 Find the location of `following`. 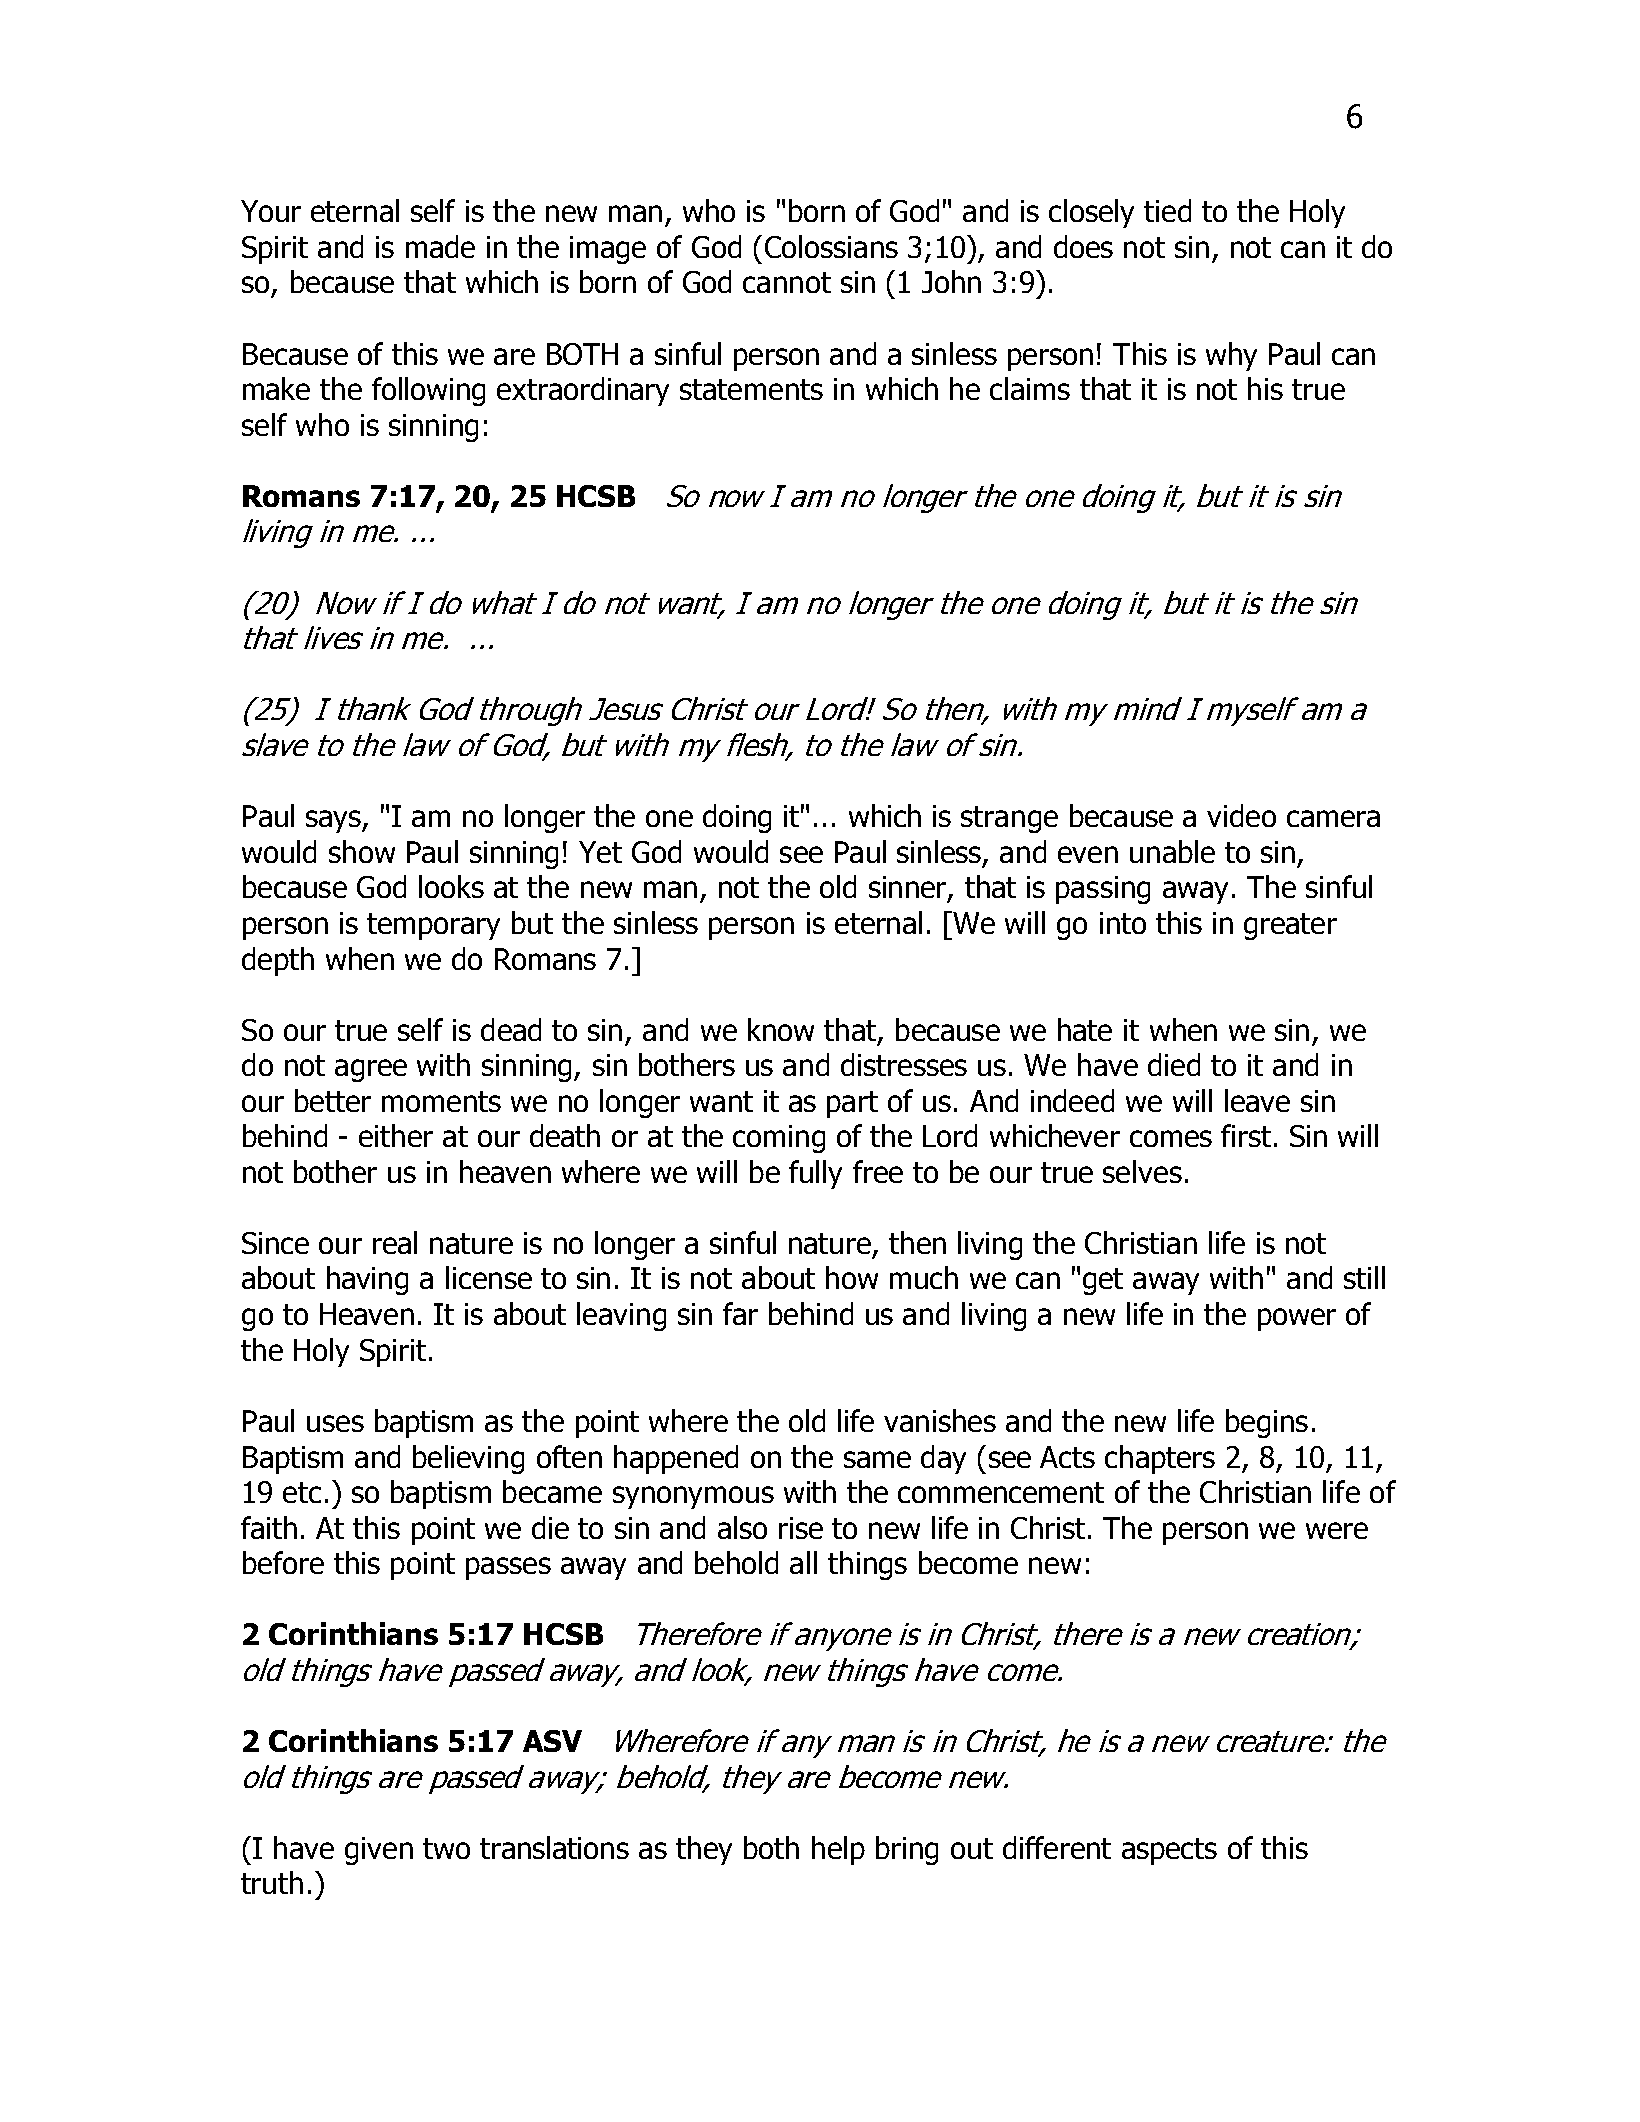

following is located at coordinates (428, 391).
